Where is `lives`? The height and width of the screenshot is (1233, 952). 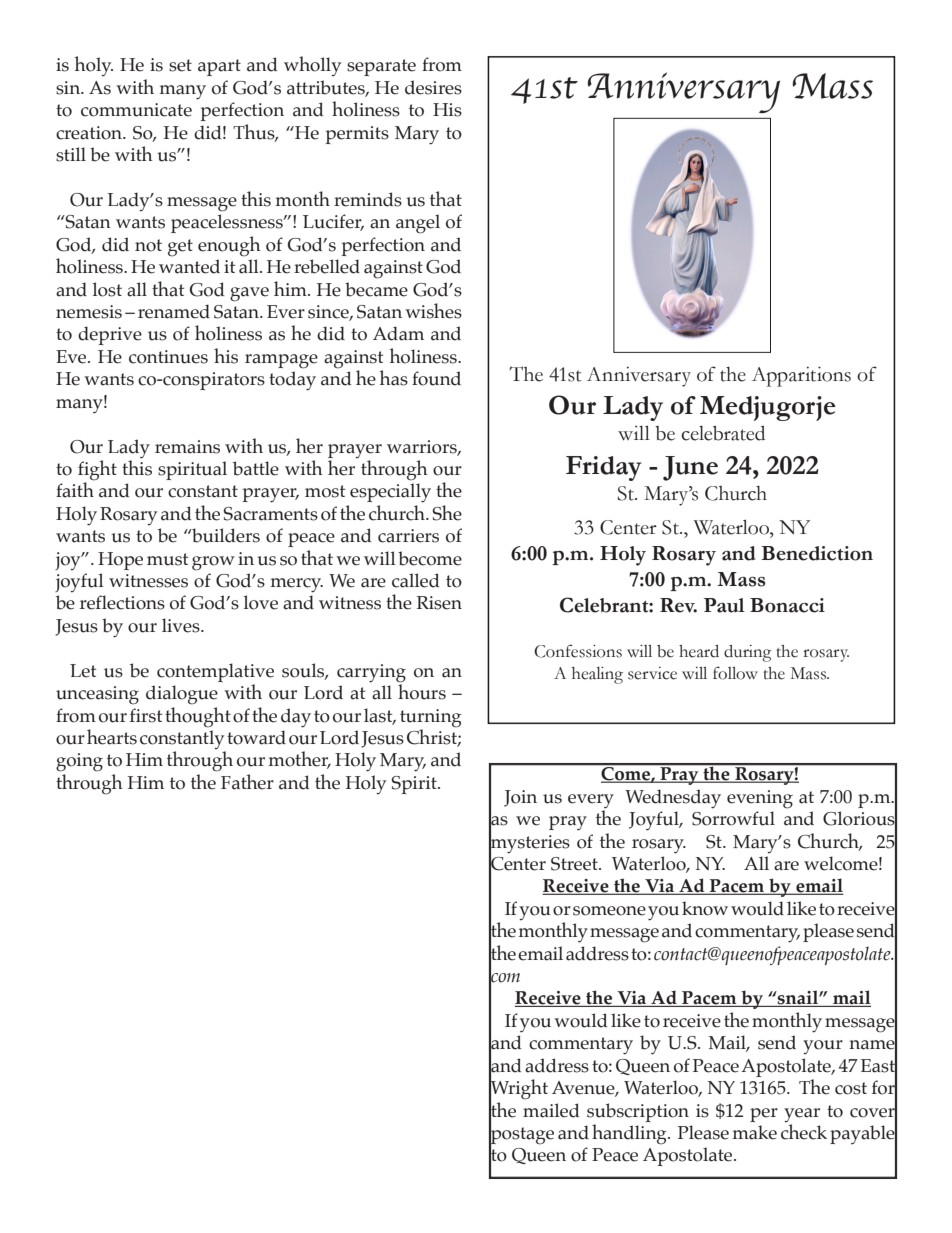
lives is located at coordinates (182, 625).
